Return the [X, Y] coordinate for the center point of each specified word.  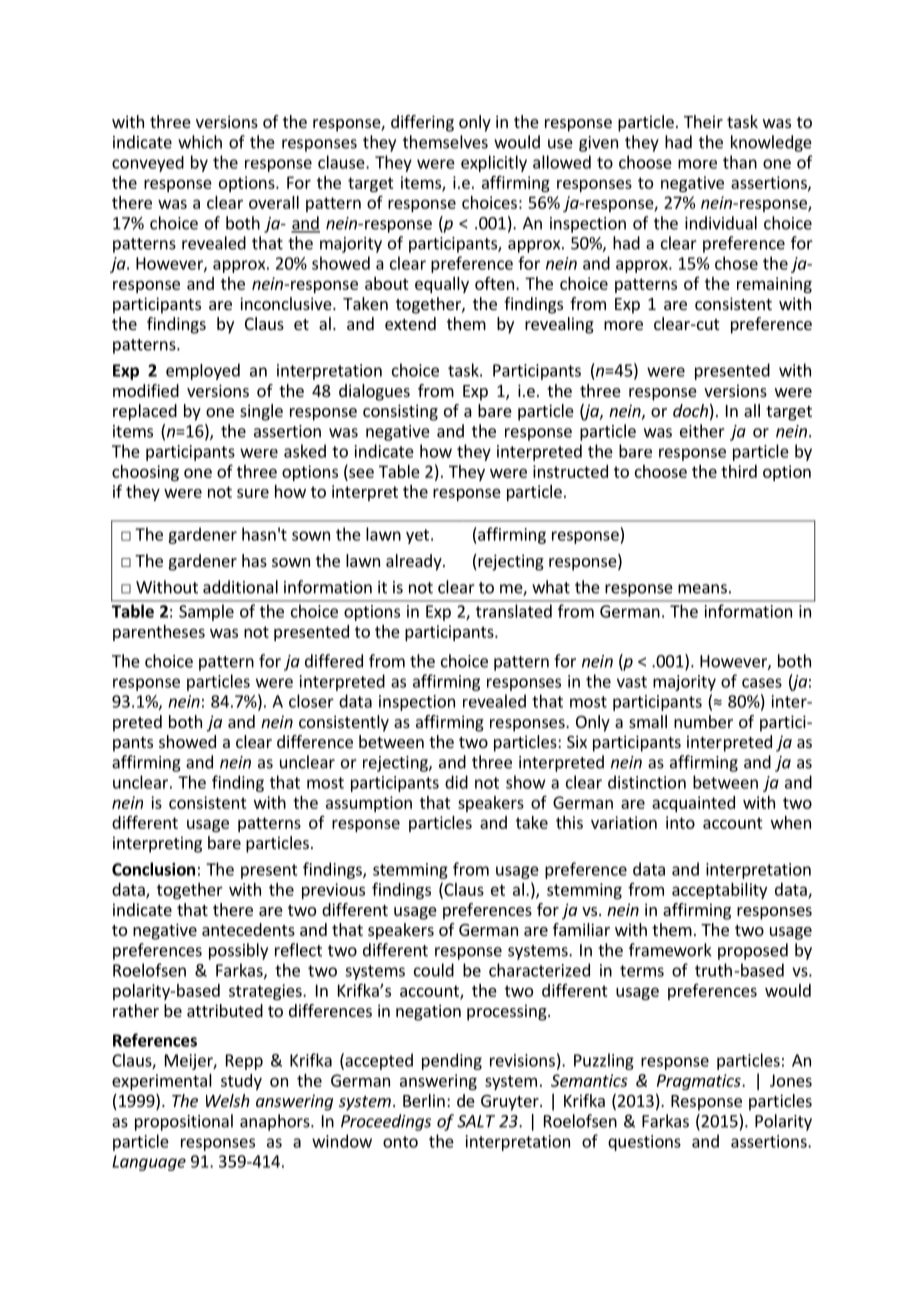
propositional [184, 1122]
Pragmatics [700, 1082]
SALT [476, 1121]
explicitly [494, 163]
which [200, 142]
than [740, 162]
